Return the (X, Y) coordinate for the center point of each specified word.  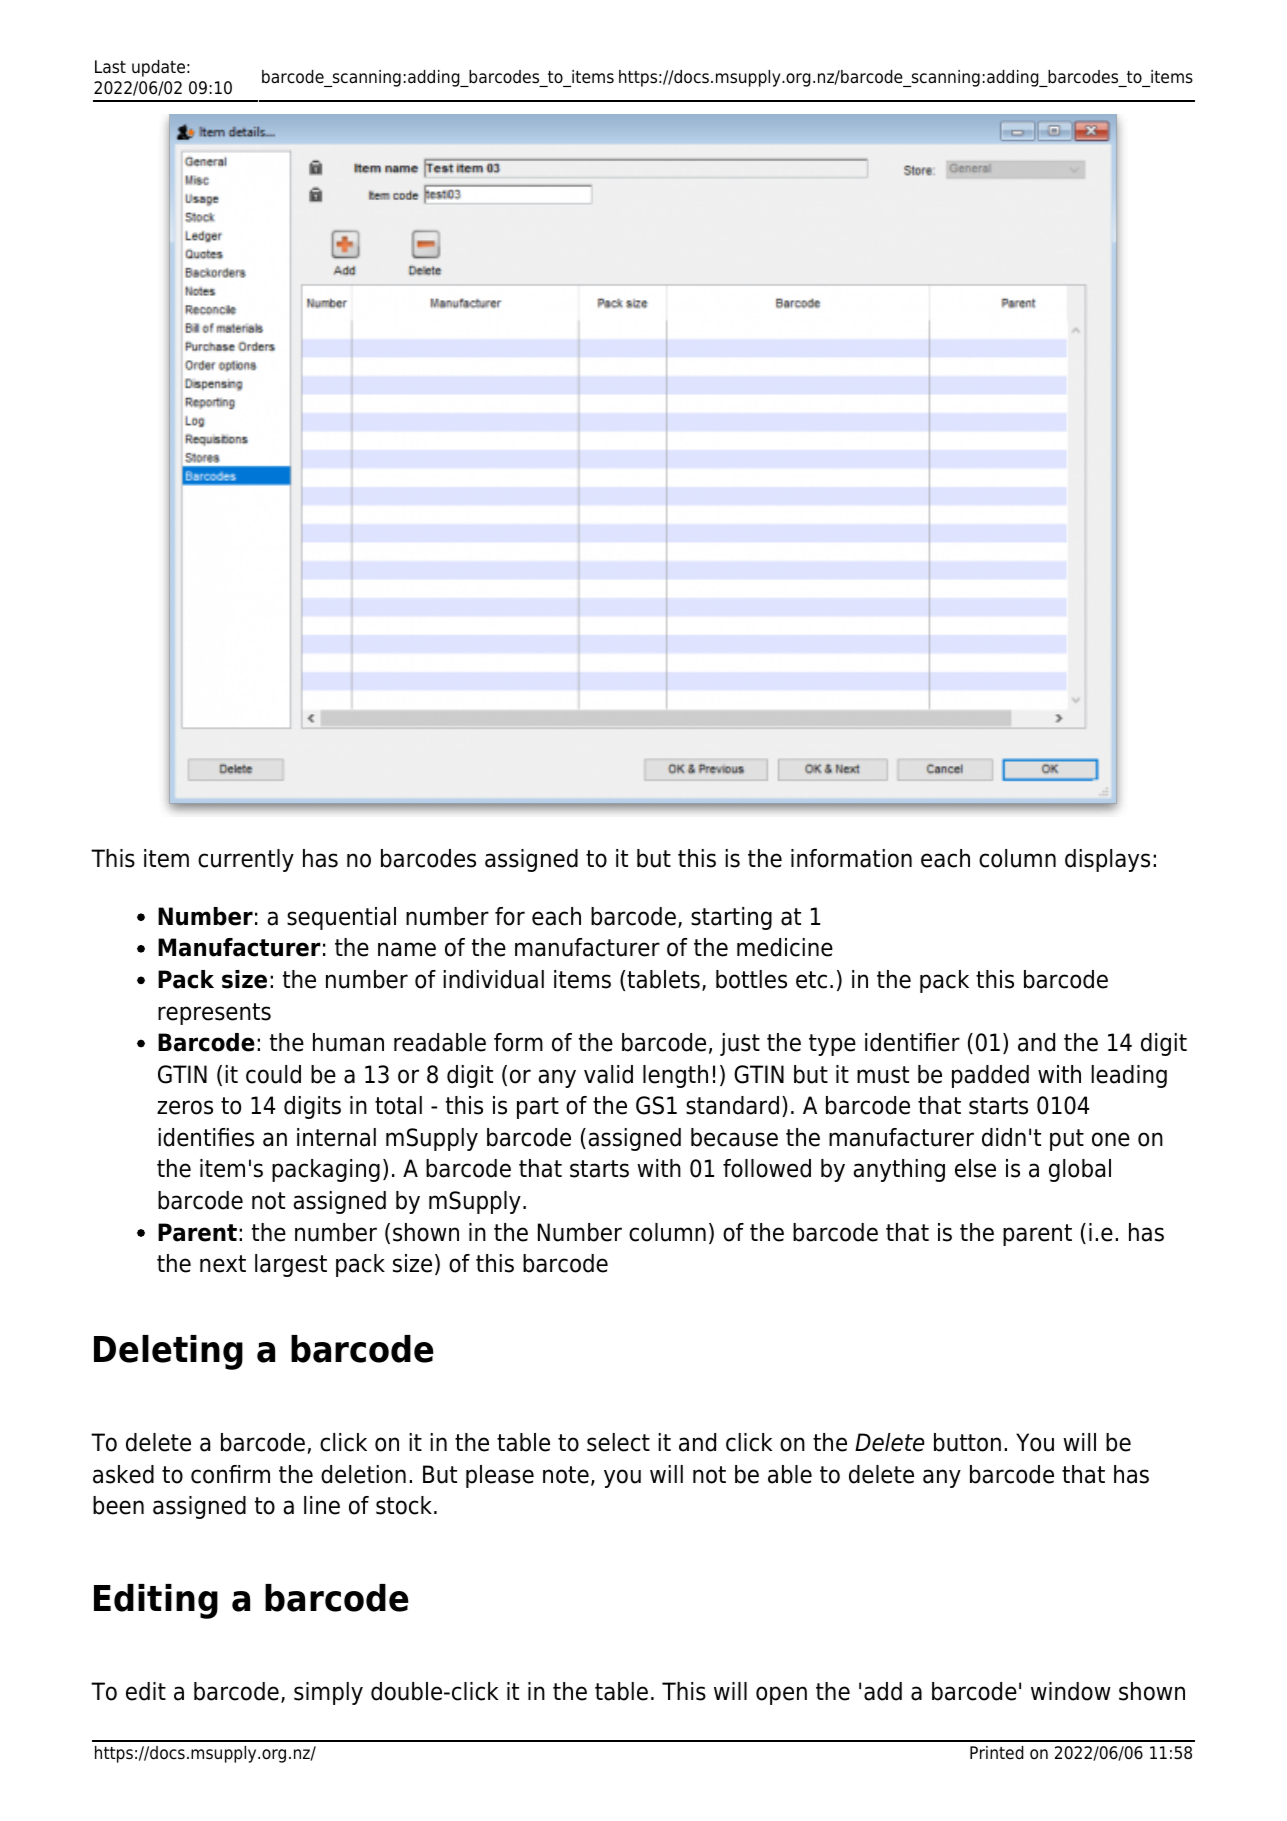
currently (246, 860)
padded (990, 1076)
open (781, 1695)
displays (1107, 860)
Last (110, 67)
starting (731, 918)
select (618, 1442)
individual (493, 979)
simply (328, 1693)
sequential (341, 918)
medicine (785, 947)
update (158, 68)
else (975, 1168)
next (223, 1264)
